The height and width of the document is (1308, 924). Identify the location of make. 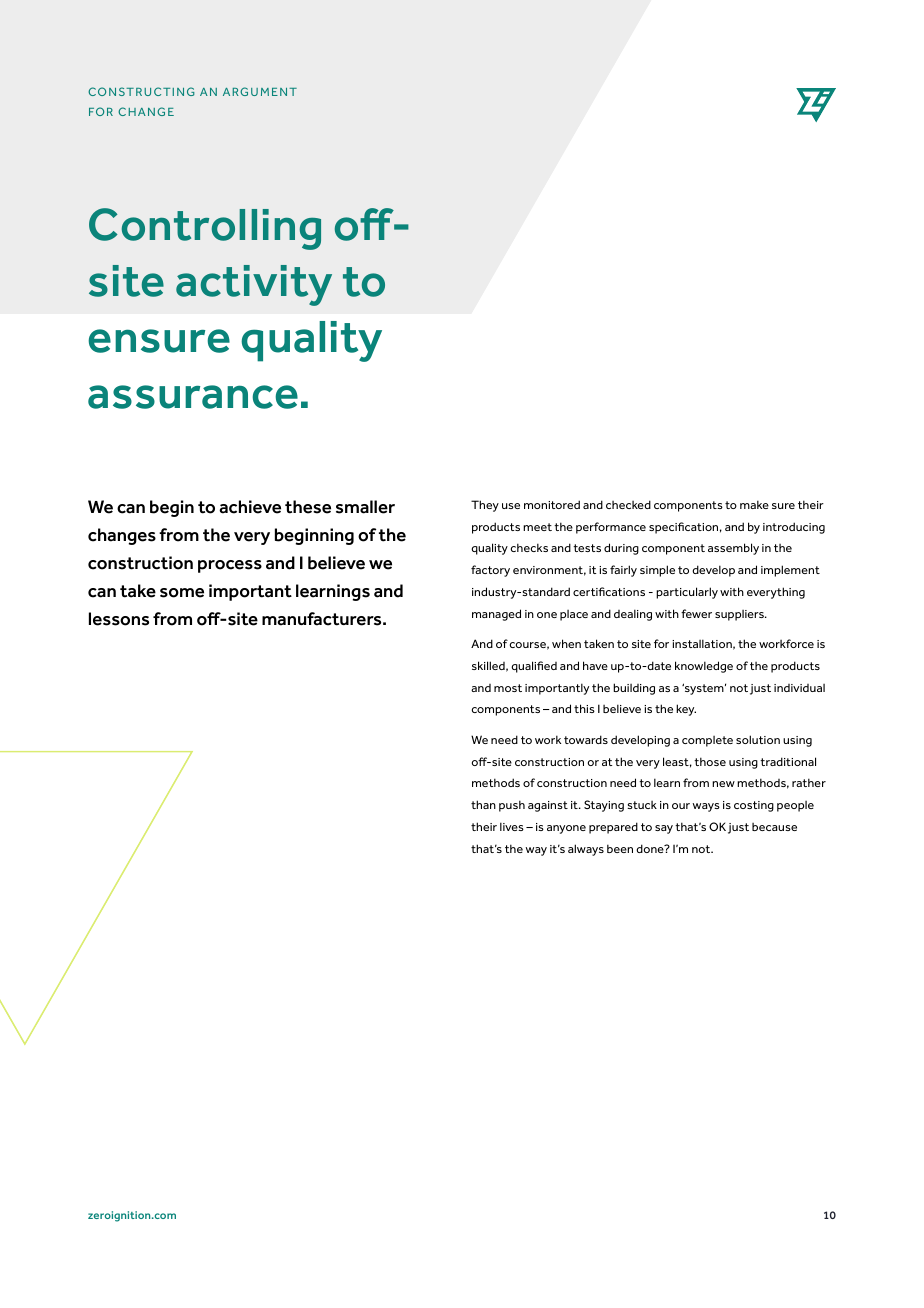
(754, 504).
